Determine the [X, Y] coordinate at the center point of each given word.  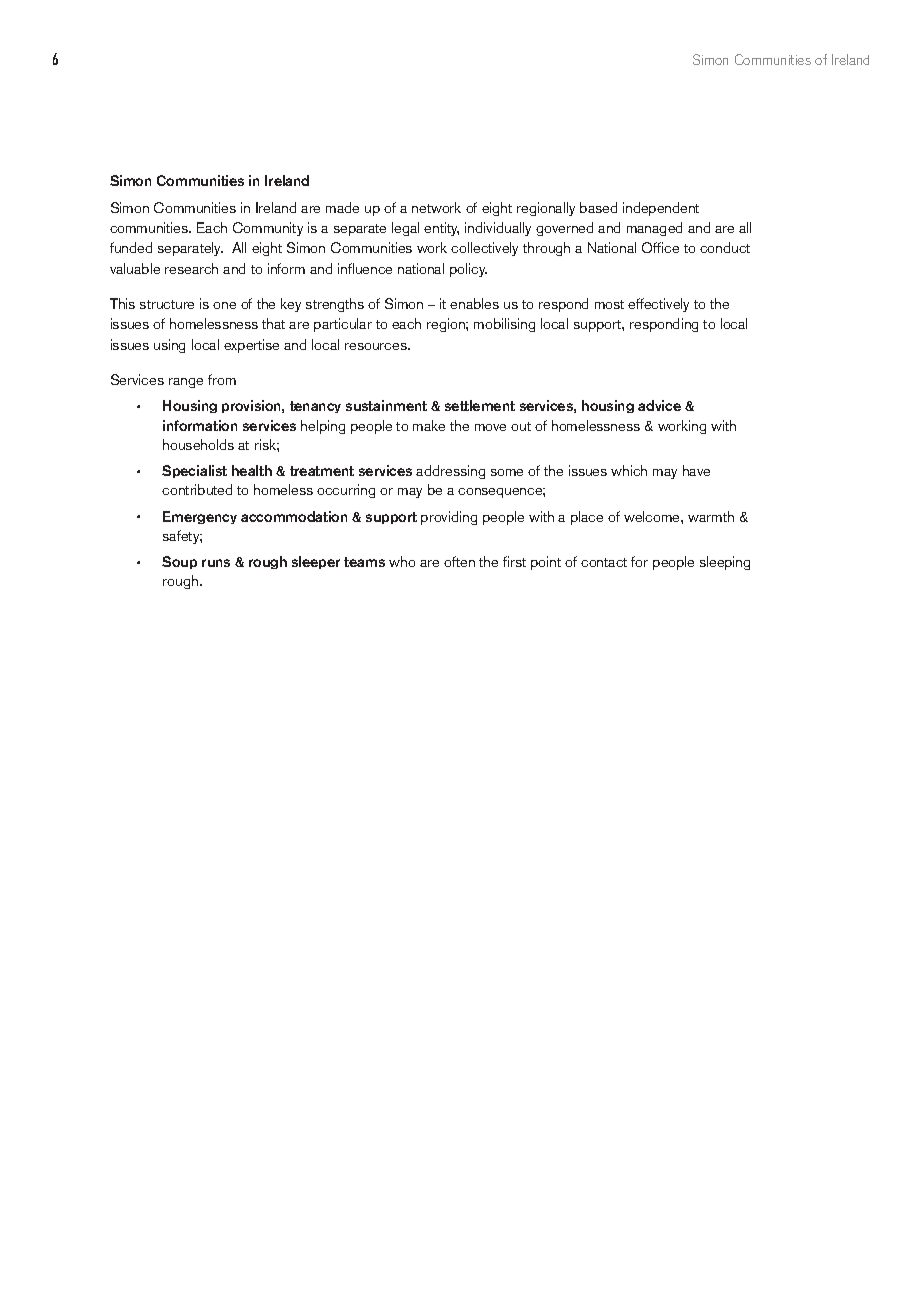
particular [343, 325]
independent [661, 209]
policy [468, 270]
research [191, 268]
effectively [658, 305]
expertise [251, 346]
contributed [197, 489]
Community [268, 229]
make [429, 425]
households [198, 444]
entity [441, 229]
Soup [179, 562]
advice [659, 405]
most [609, 304]
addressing [450, 472]
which [629, 470]
